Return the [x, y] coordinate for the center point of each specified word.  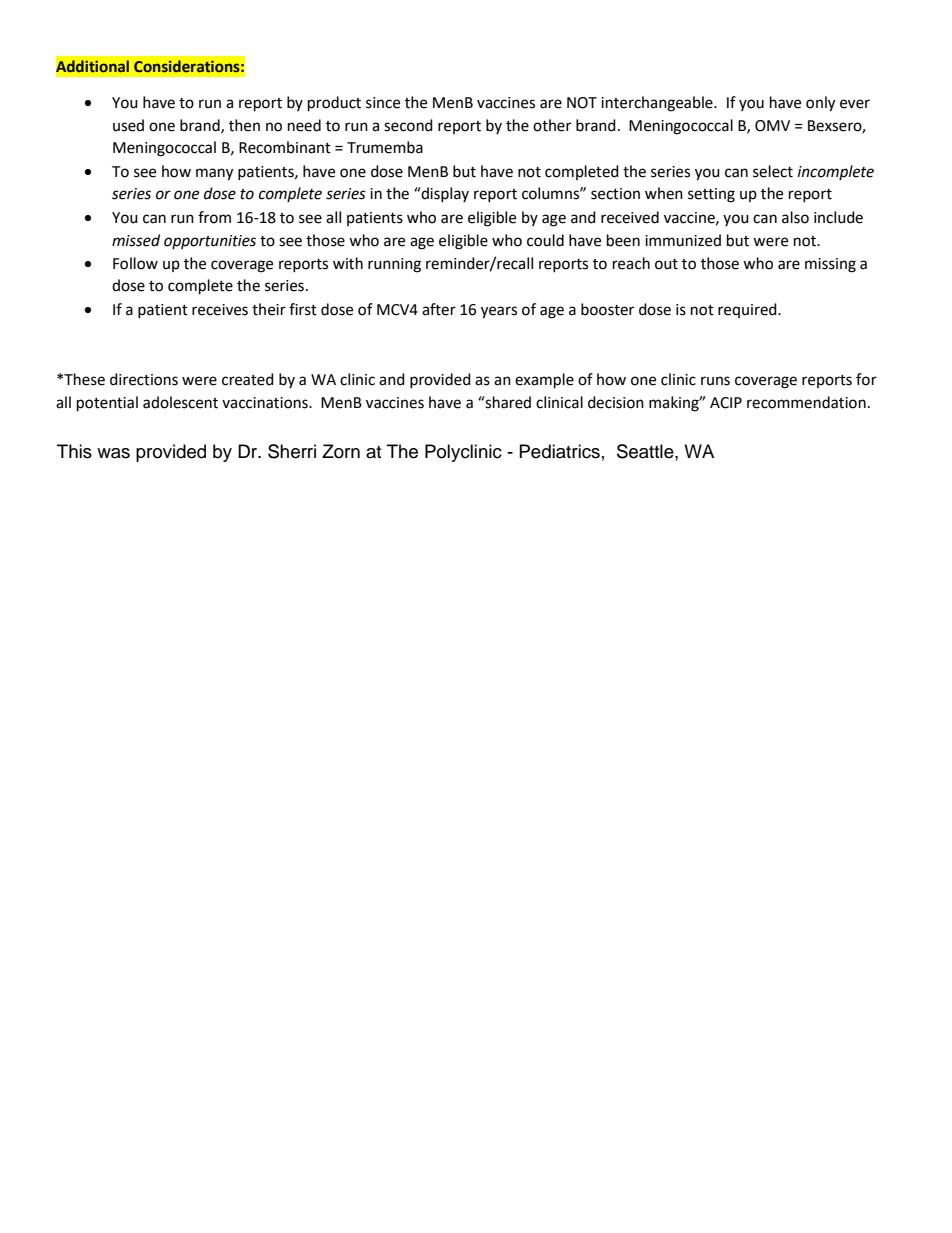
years [499, 312]
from [214, 217]
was [113, 453]
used [128, 125]
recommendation [806, 402]
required [748, 310]
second [408, 125]
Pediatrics [560, 451]
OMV [772, 126]
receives [220, 310]
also [795, 217]
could [545, 240]
